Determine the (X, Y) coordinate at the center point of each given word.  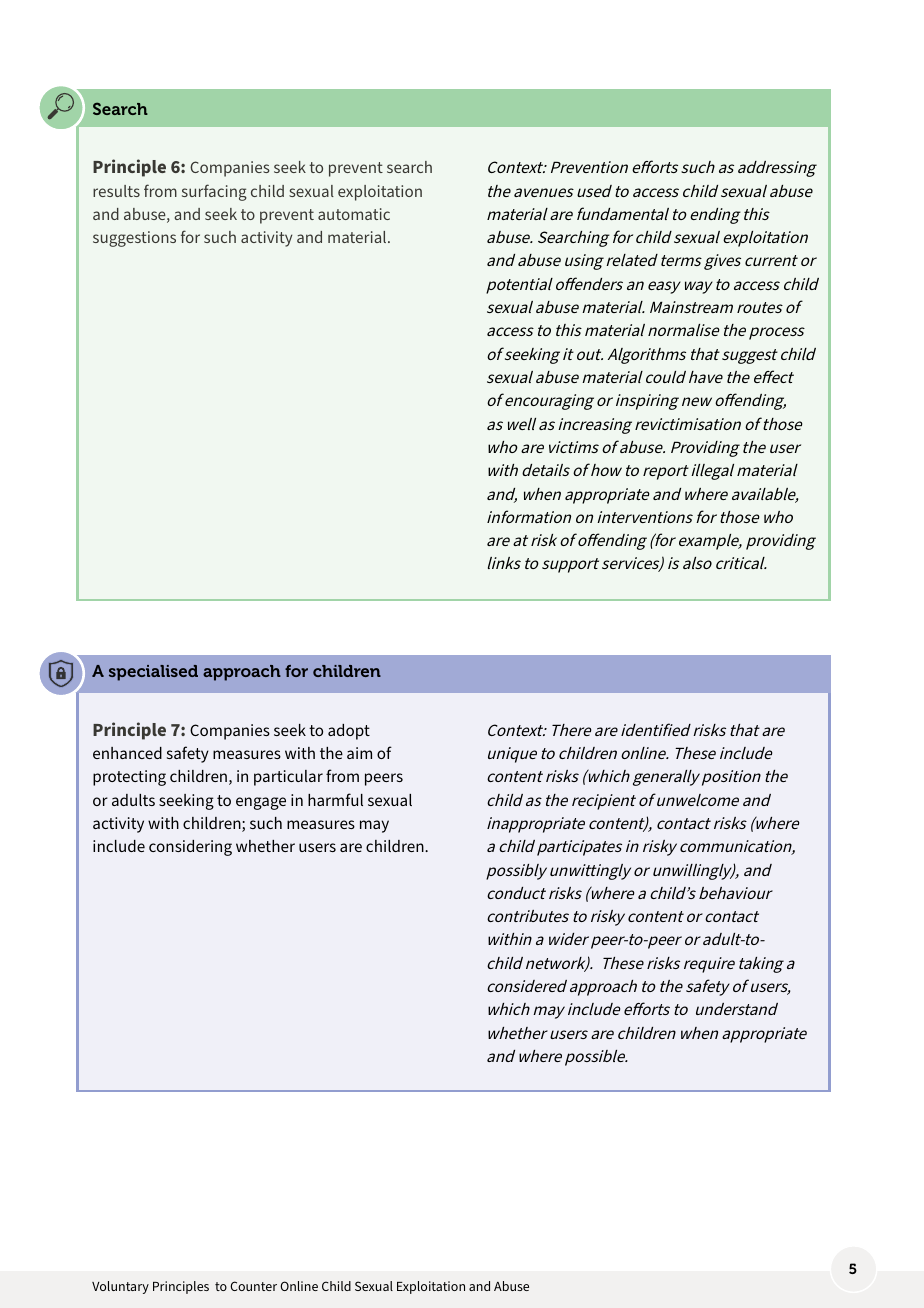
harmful (335, 799)
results (116, 191)
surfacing (214, 192)
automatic (354, 214)
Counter (253, 1286)
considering (190, 848)
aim (359, 753)
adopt (349, 732)
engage (261, 803)
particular (288, 778)
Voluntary (120, 1287)
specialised (153, 673)
